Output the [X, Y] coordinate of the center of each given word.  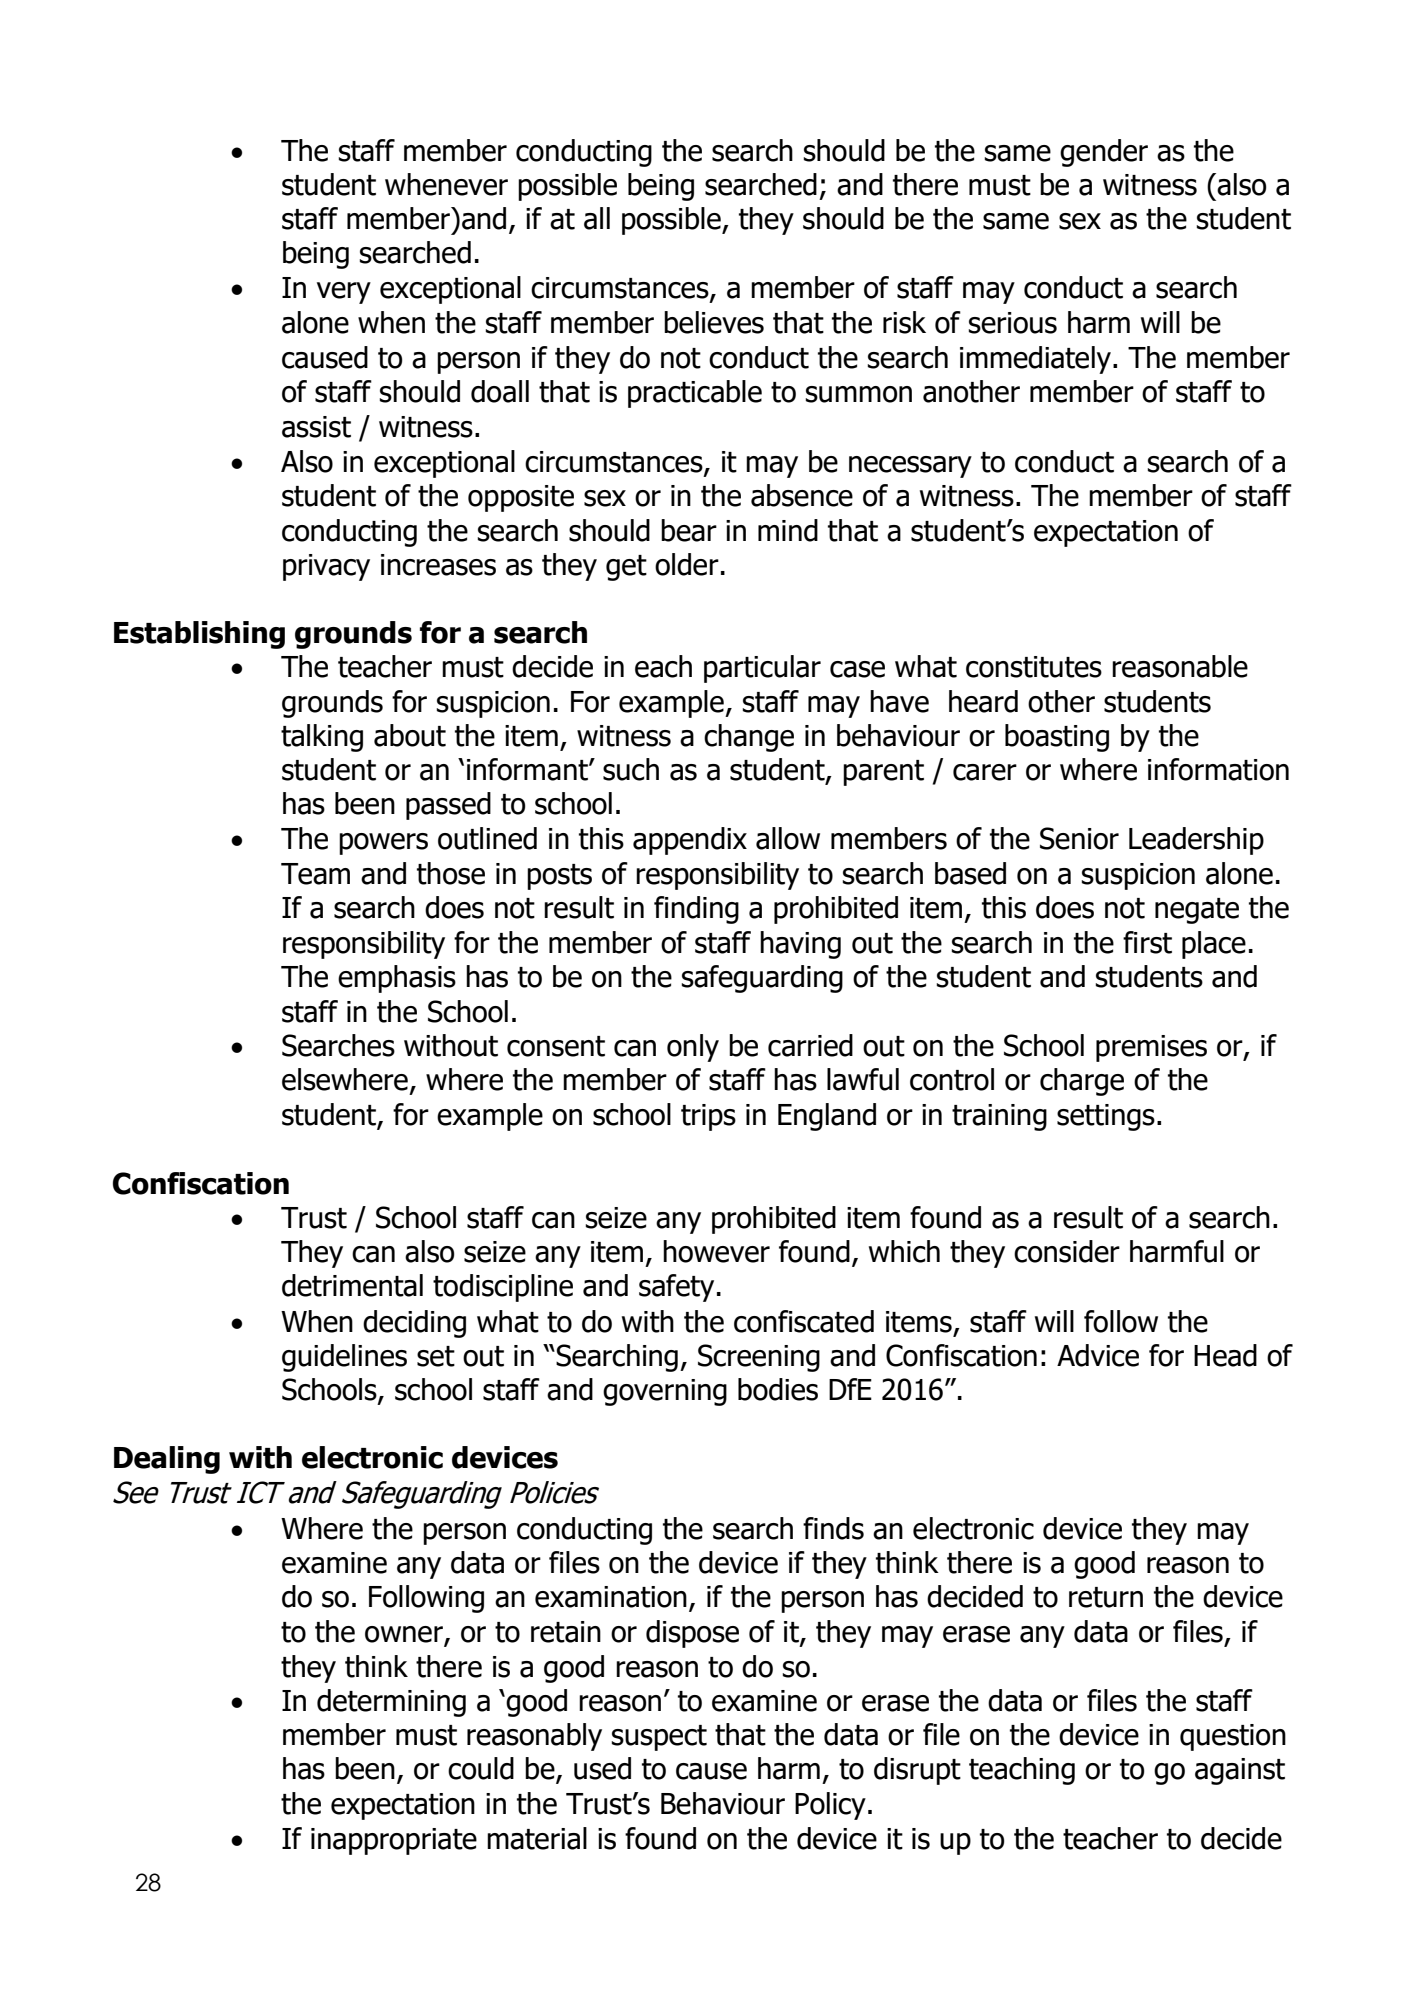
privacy [326, 567]
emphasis [397, 979]
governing [665, 1392]
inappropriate [394, 1841]
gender [1104, 153]
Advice [1098, 1355]
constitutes [1034, 667]
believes [714, 322]
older [687, 564]
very [344, 293]
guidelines [344, 1358]
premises [1151, 1048]
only [693, 1048]
